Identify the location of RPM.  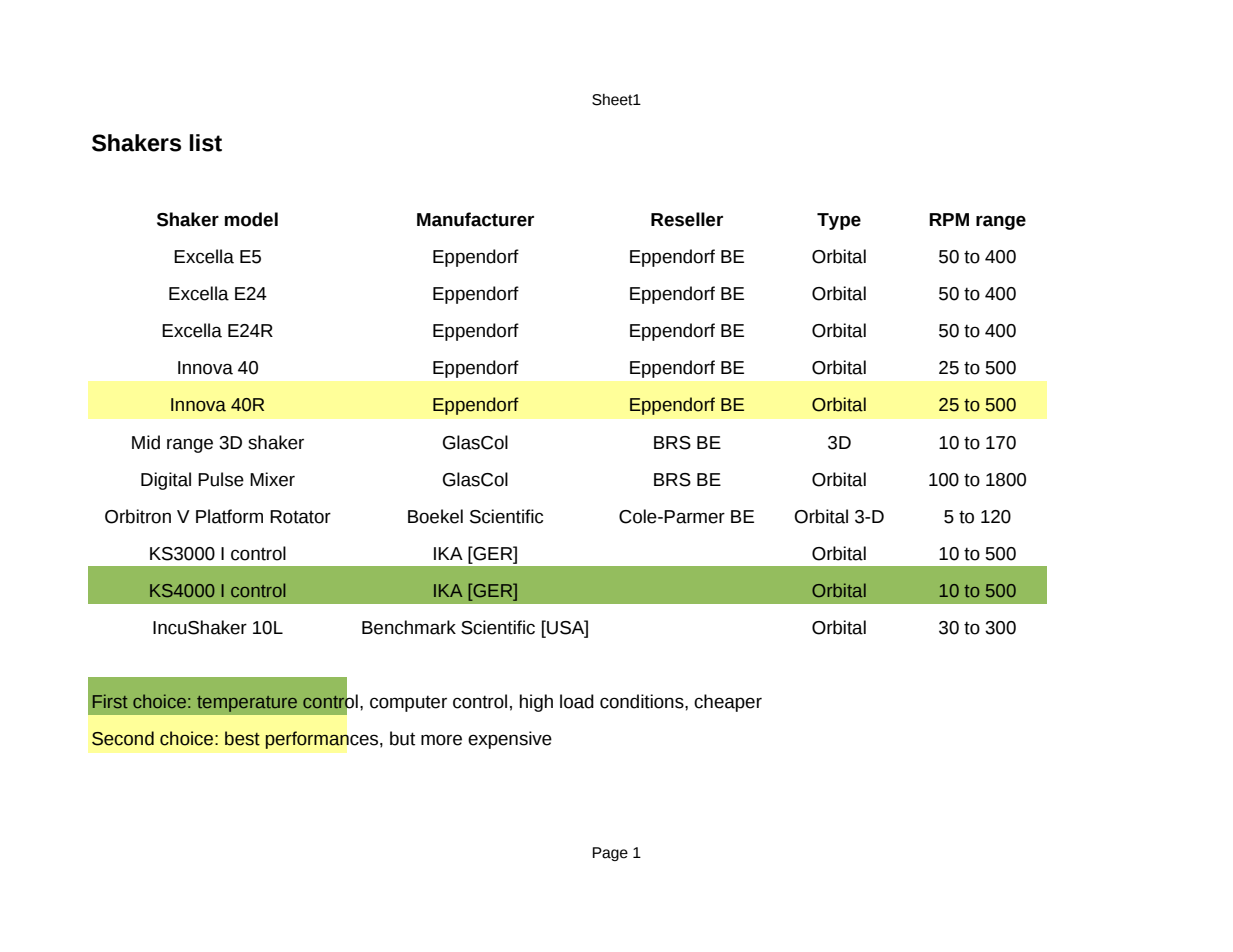
(949, 219).
